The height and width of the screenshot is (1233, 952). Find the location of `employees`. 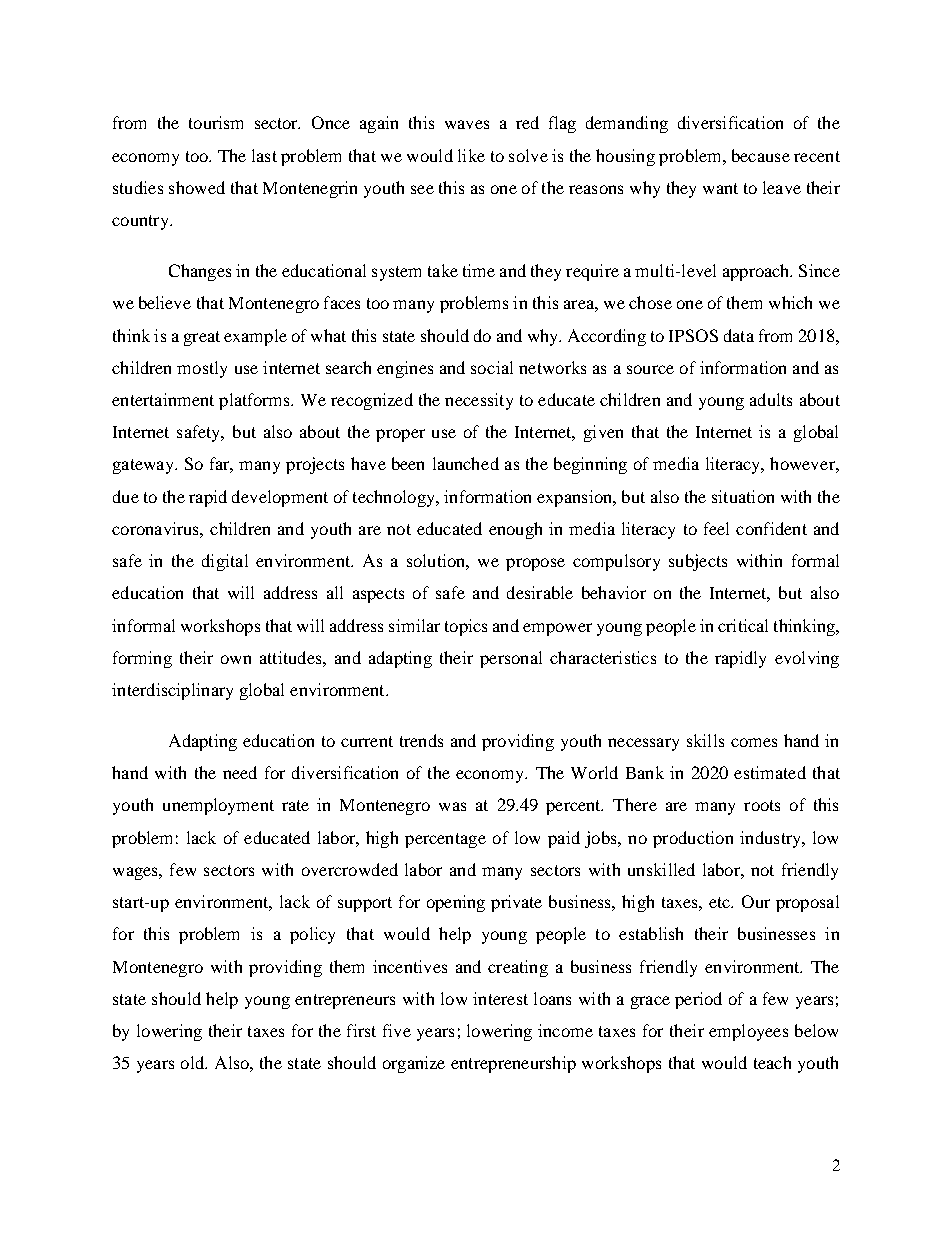

employees is located at coordinates (748, 1032).
